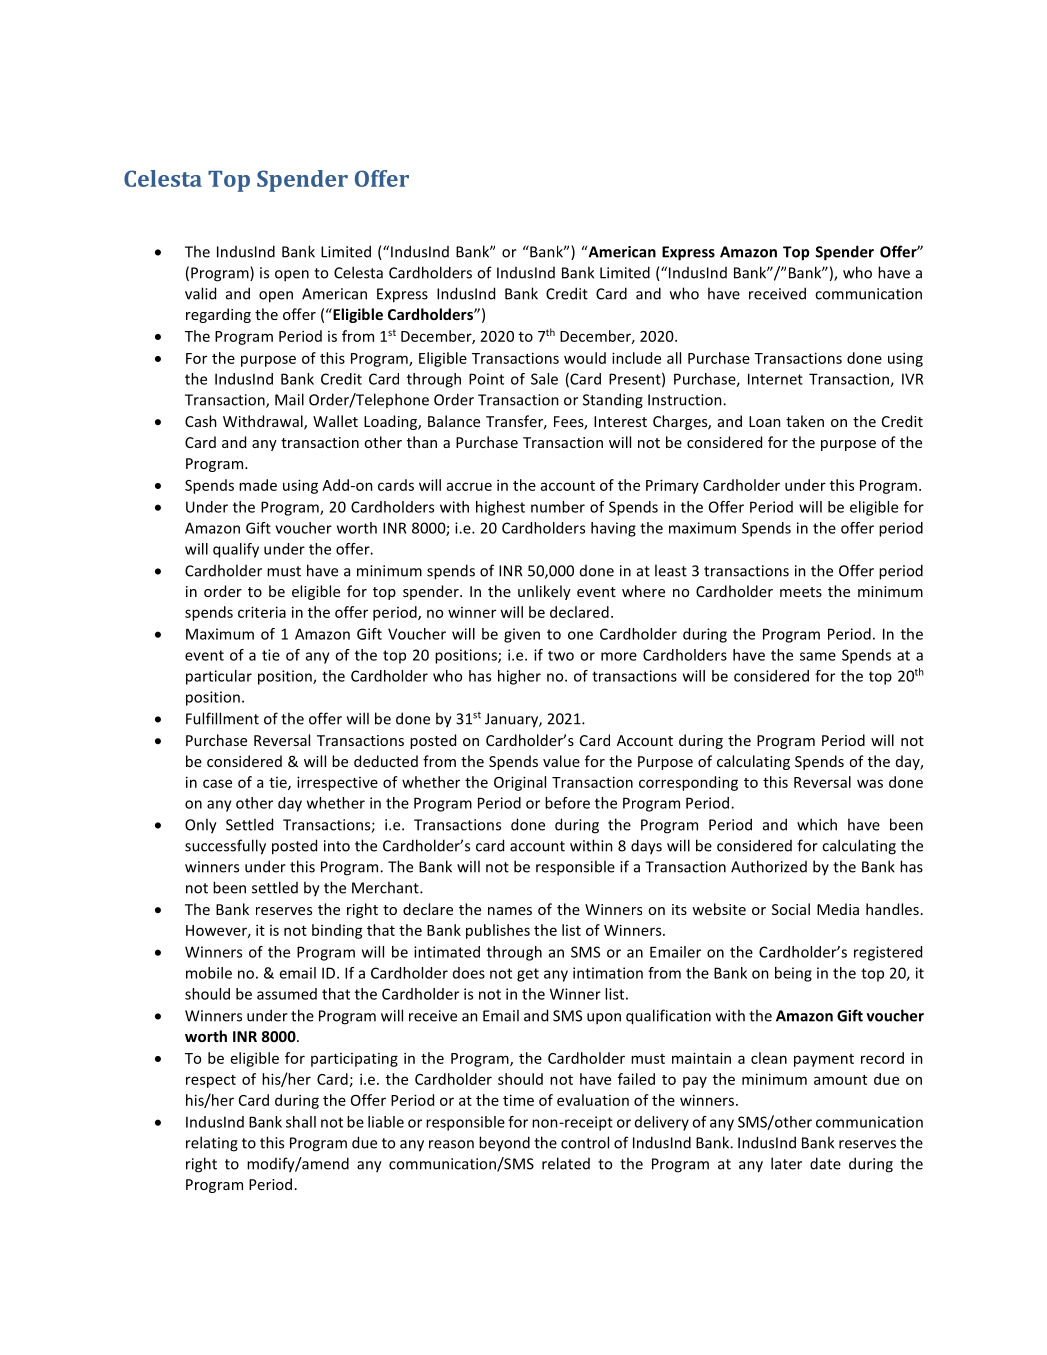  What do you see at coordinates (567, 803) in the screenshot?
I see `before` at bounding box center [567, 803].
